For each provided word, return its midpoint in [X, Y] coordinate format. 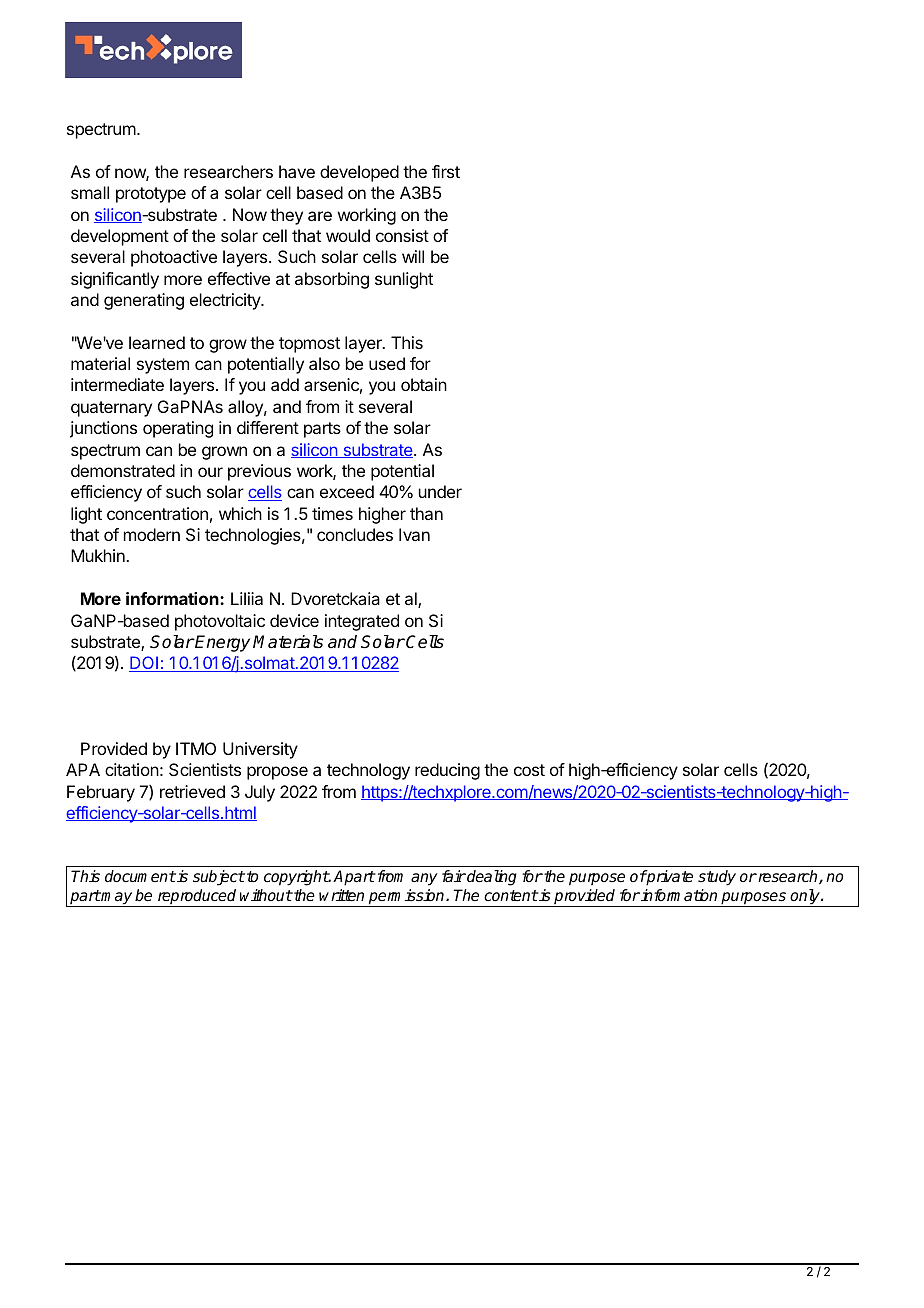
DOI [145, 664]
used [387, 363]
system [163, 366]
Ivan [414, 534]
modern [152, 534]
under [440, 491]
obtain [424, 384]
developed [359, 173]
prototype [151, 195]
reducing [447, 771]
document [140, 876]
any [424, 879]
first [446, 171]
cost [529, 770]
